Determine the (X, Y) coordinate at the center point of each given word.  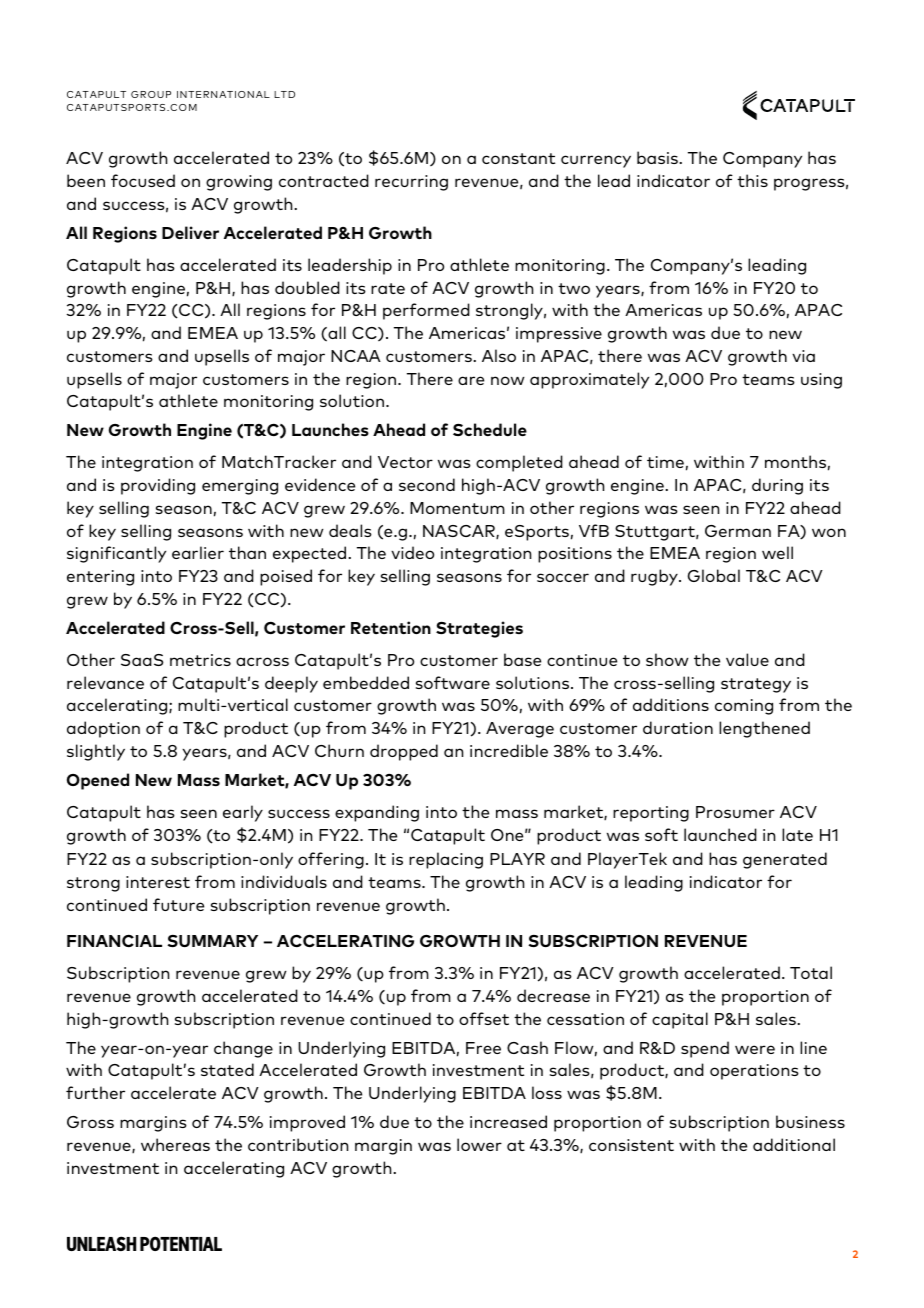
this (752, 180)
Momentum (457, 508)
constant (518, 158)
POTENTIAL (181, 1243)
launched (720, 834)
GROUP (151, 94)
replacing (446, 860)
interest (158, 882)
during (777, 486)
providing (158, 486)
